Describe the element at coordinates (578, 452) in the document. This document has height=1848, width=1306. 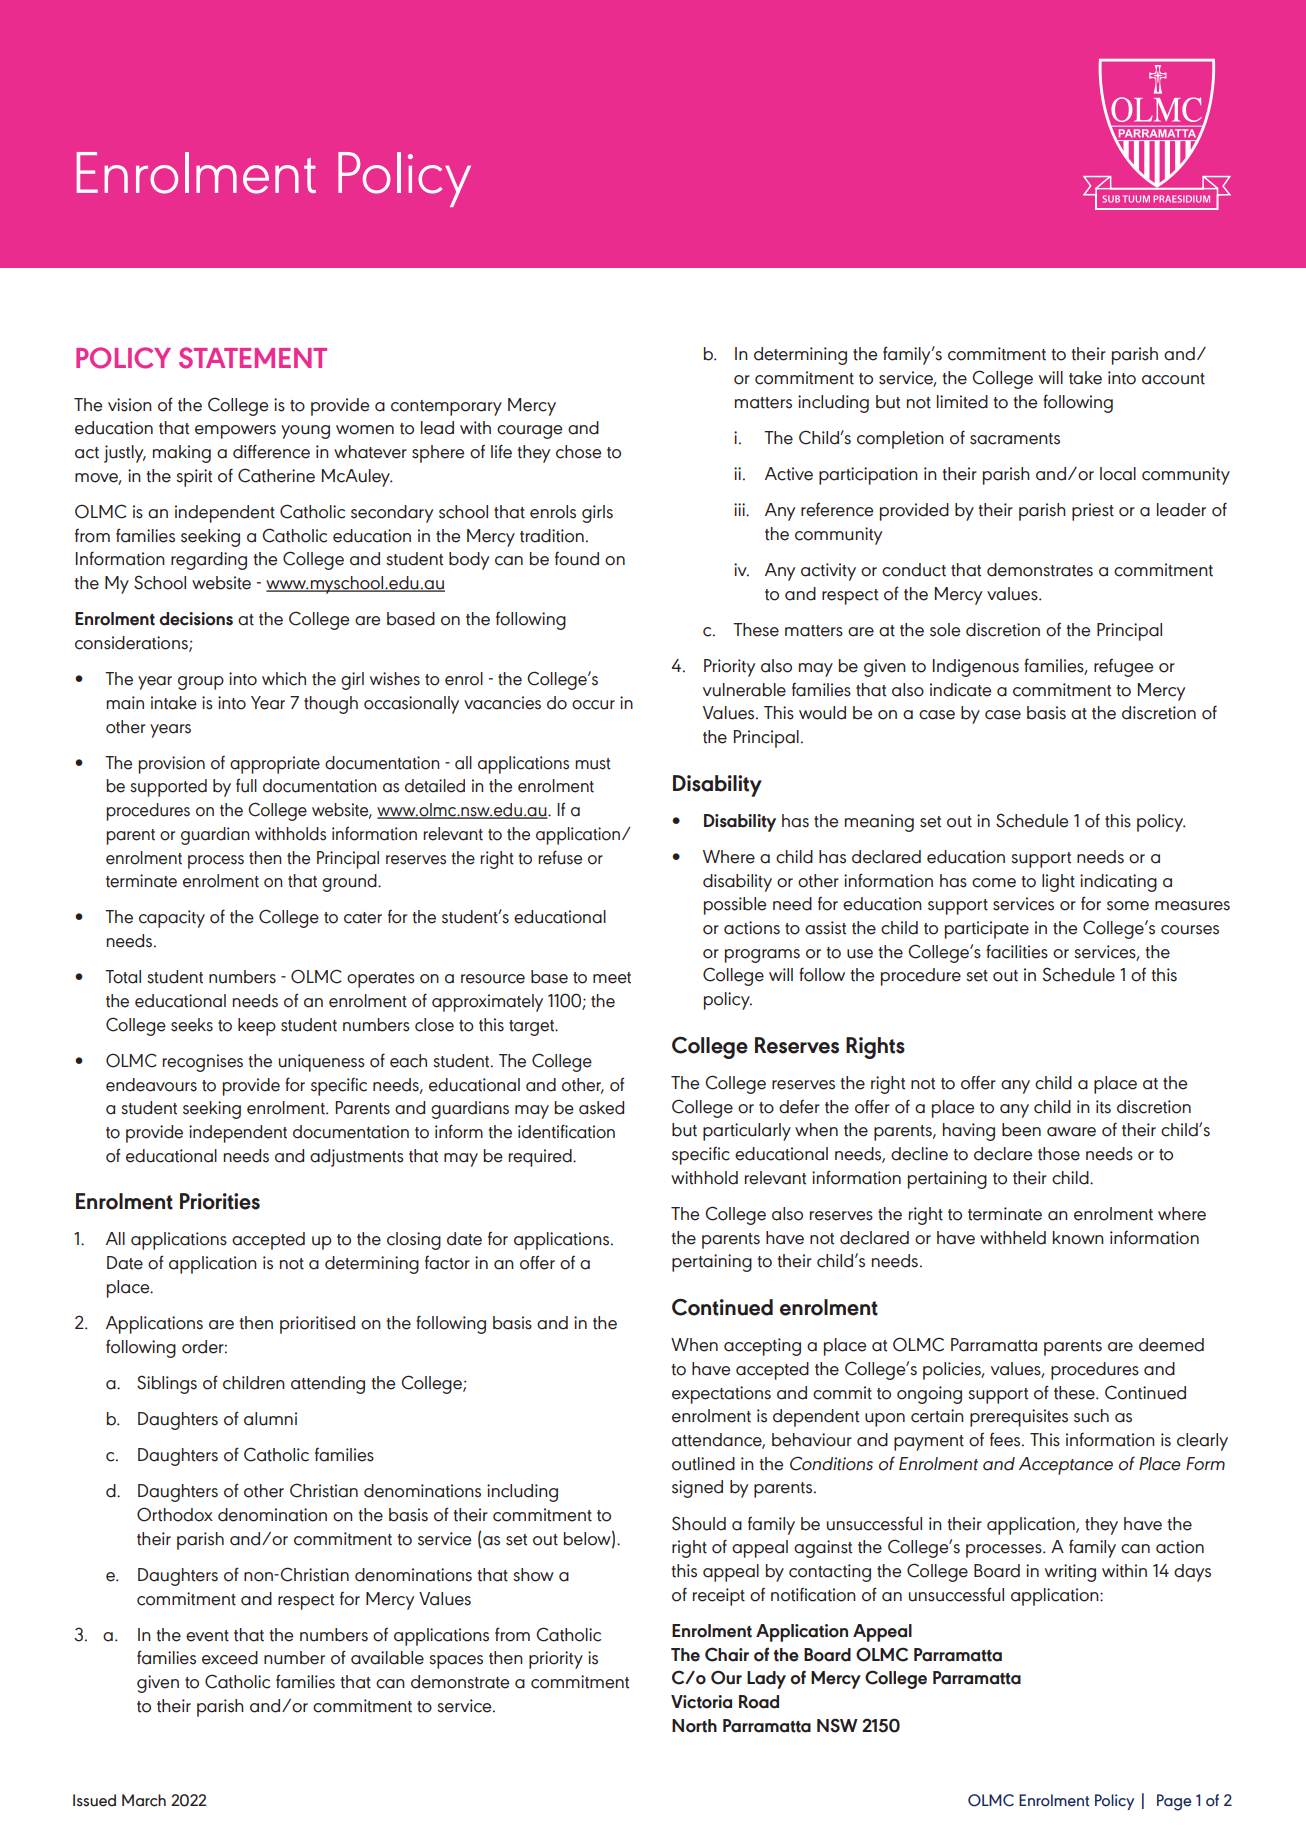
I see `chose` at that location.
